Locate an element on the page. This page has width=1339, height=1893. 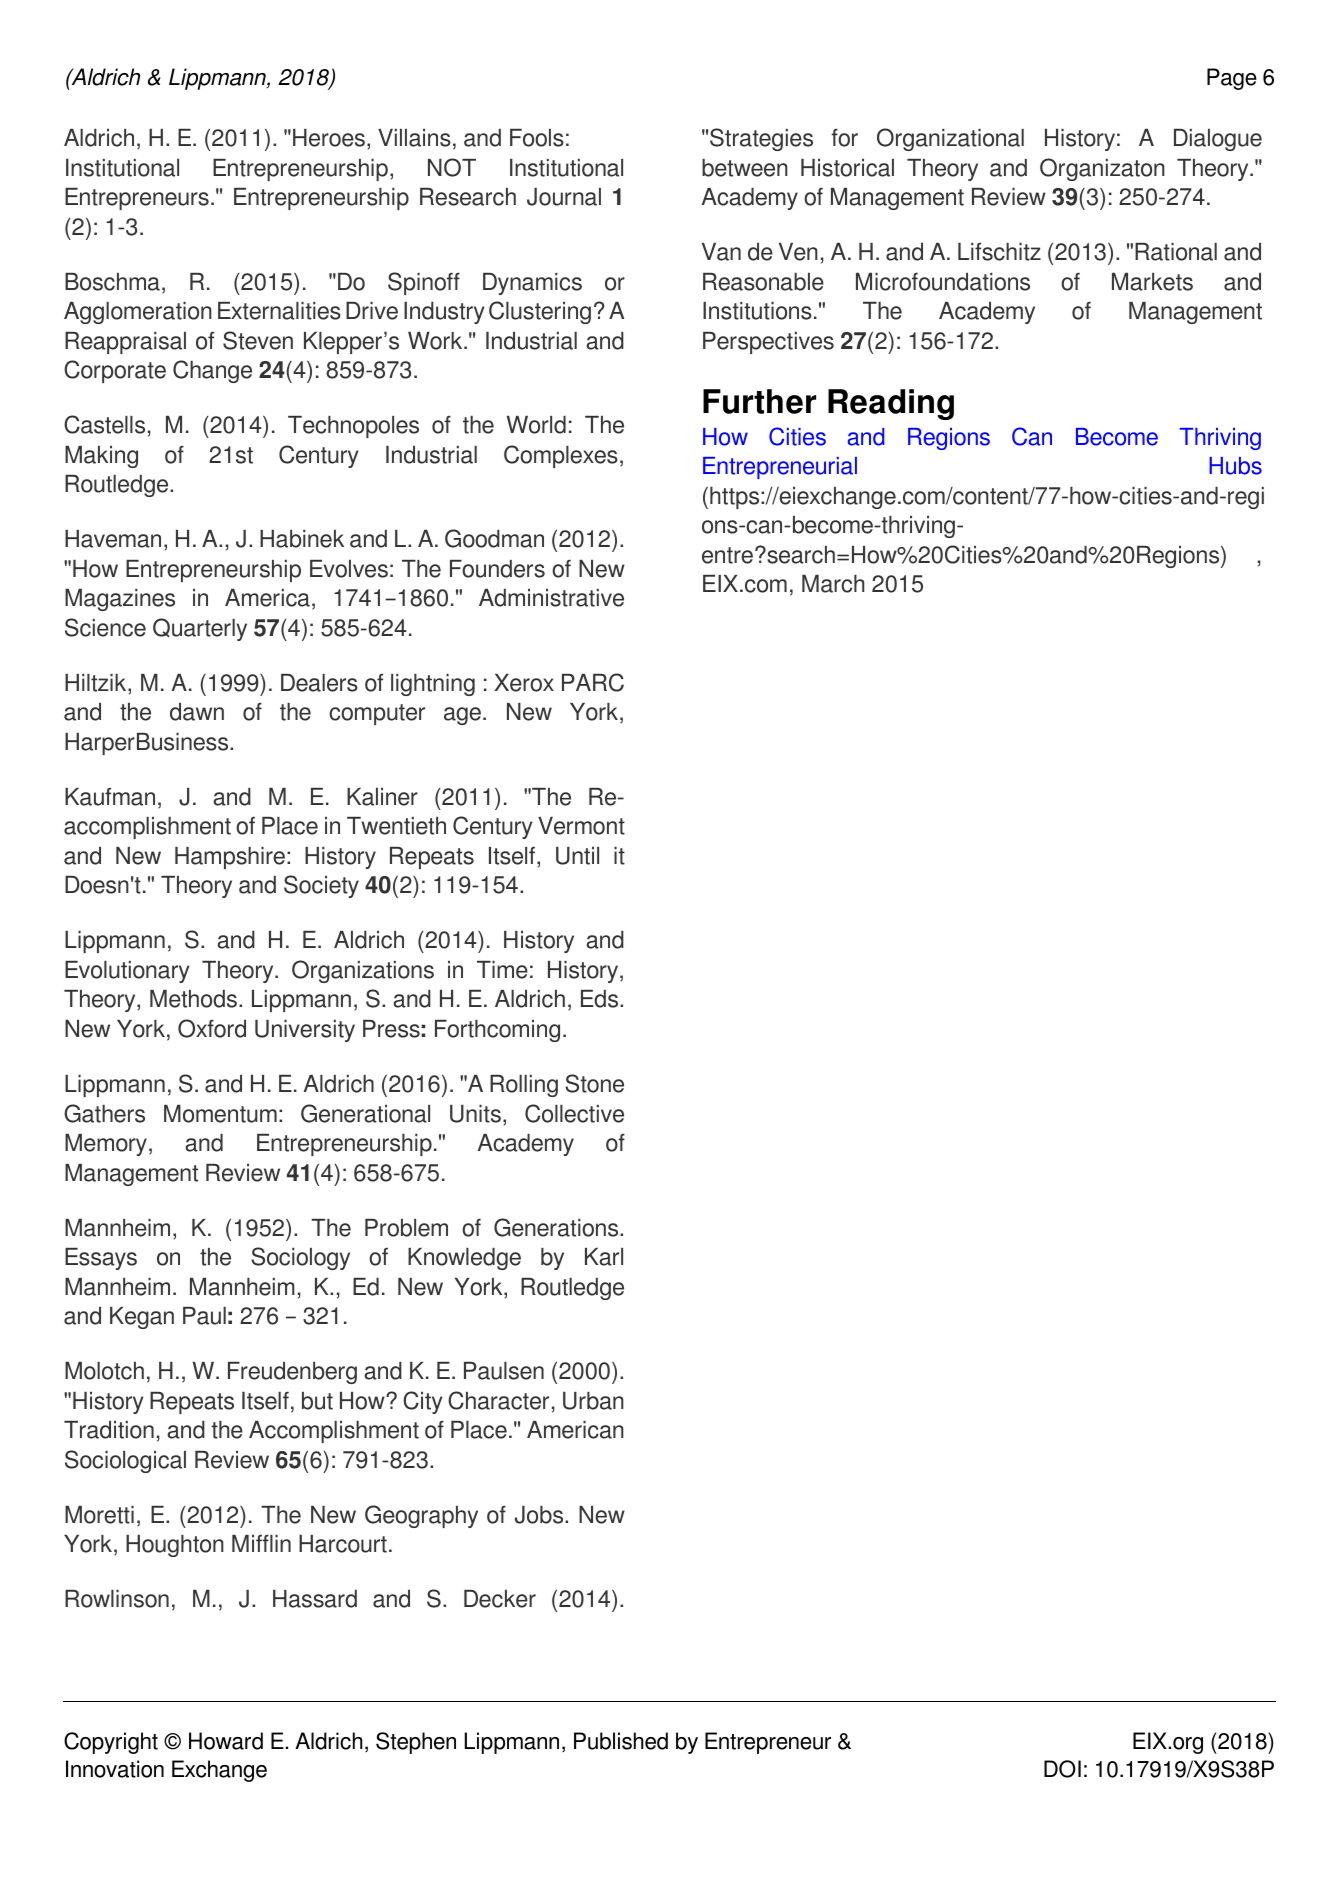
Hampshire is located at coordinates (231, 858).
